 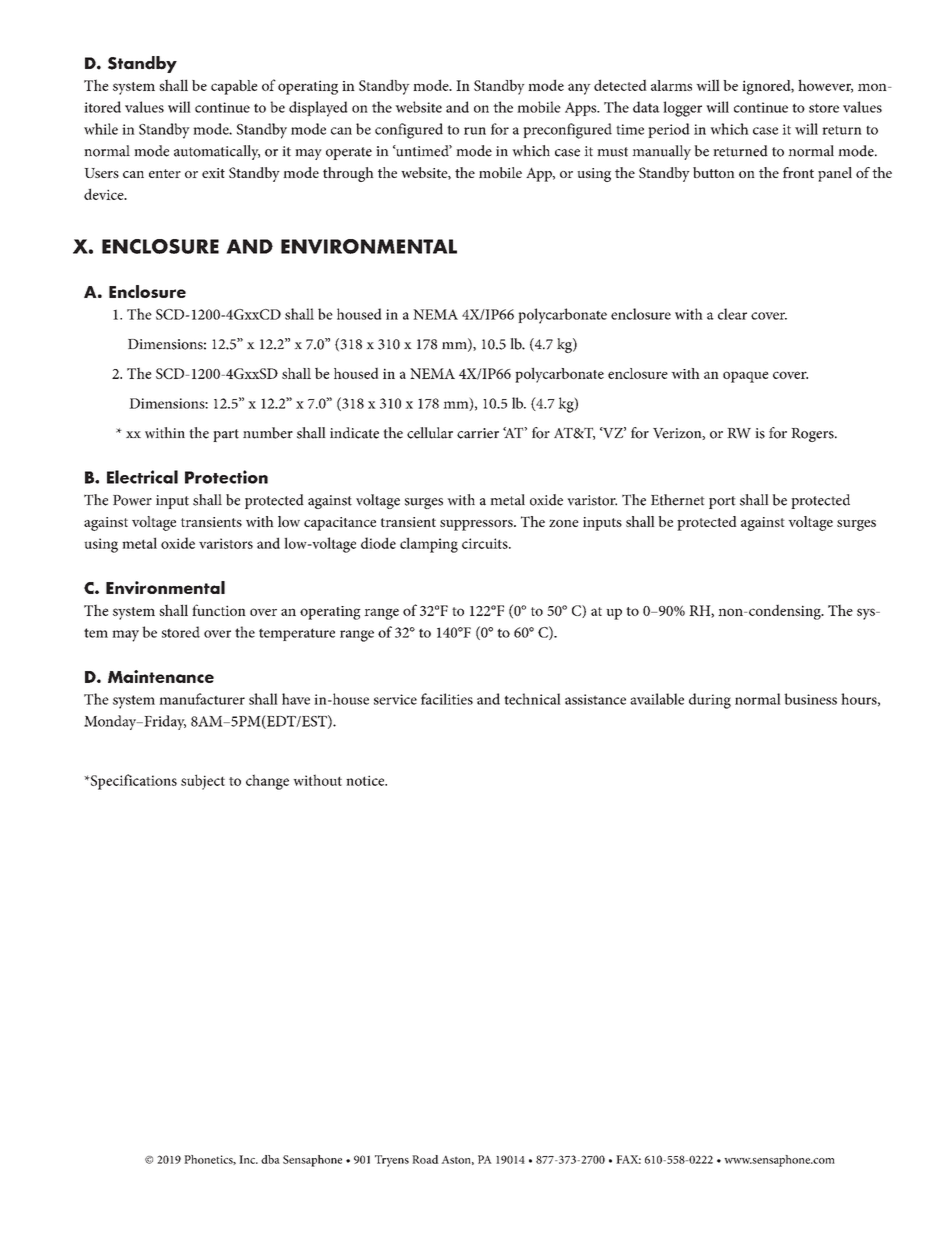 I want to click on business, so click(x=810, y=699).
